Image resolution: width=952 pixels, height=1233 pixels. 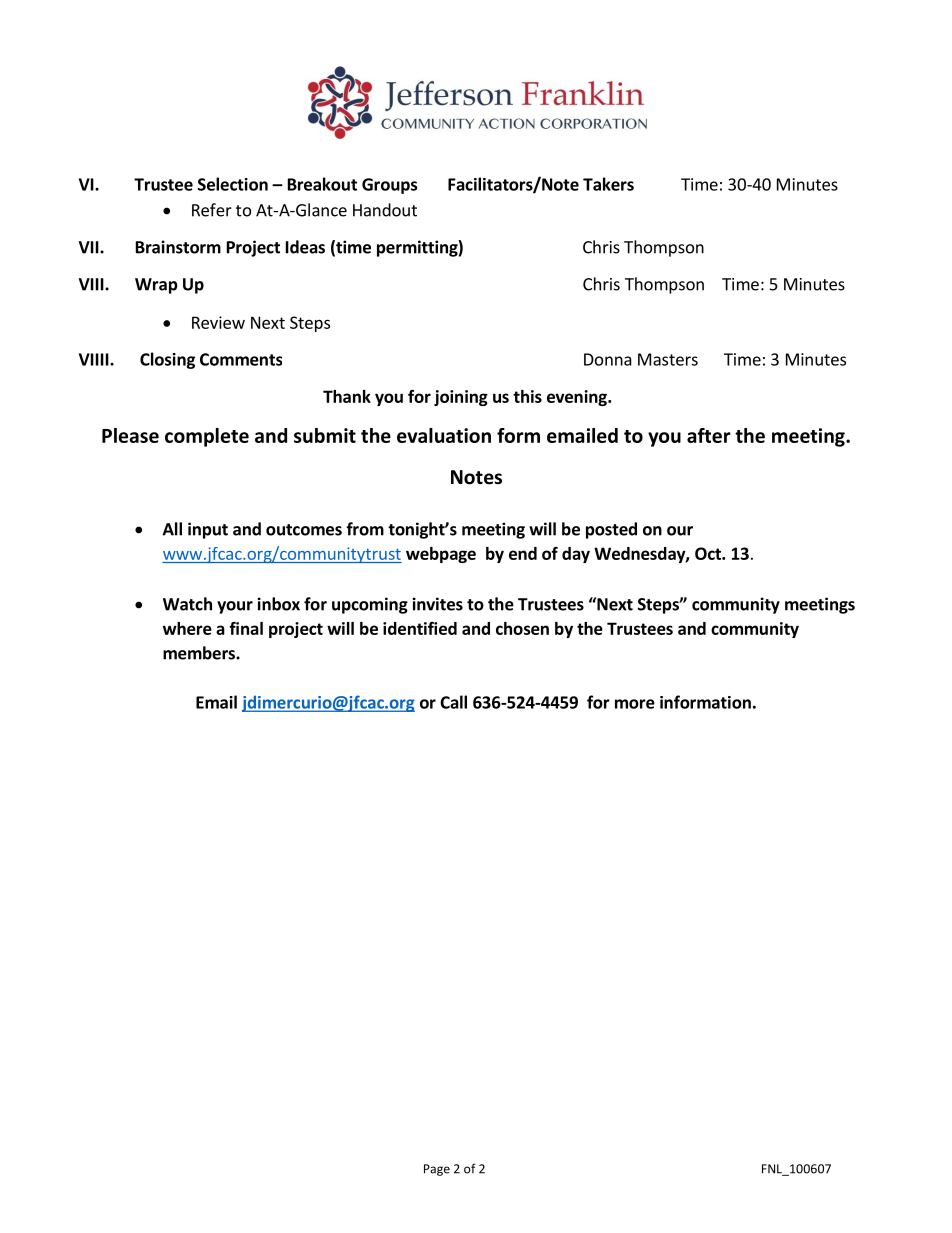 I want to click on complete, so click(x=207, y=437).
